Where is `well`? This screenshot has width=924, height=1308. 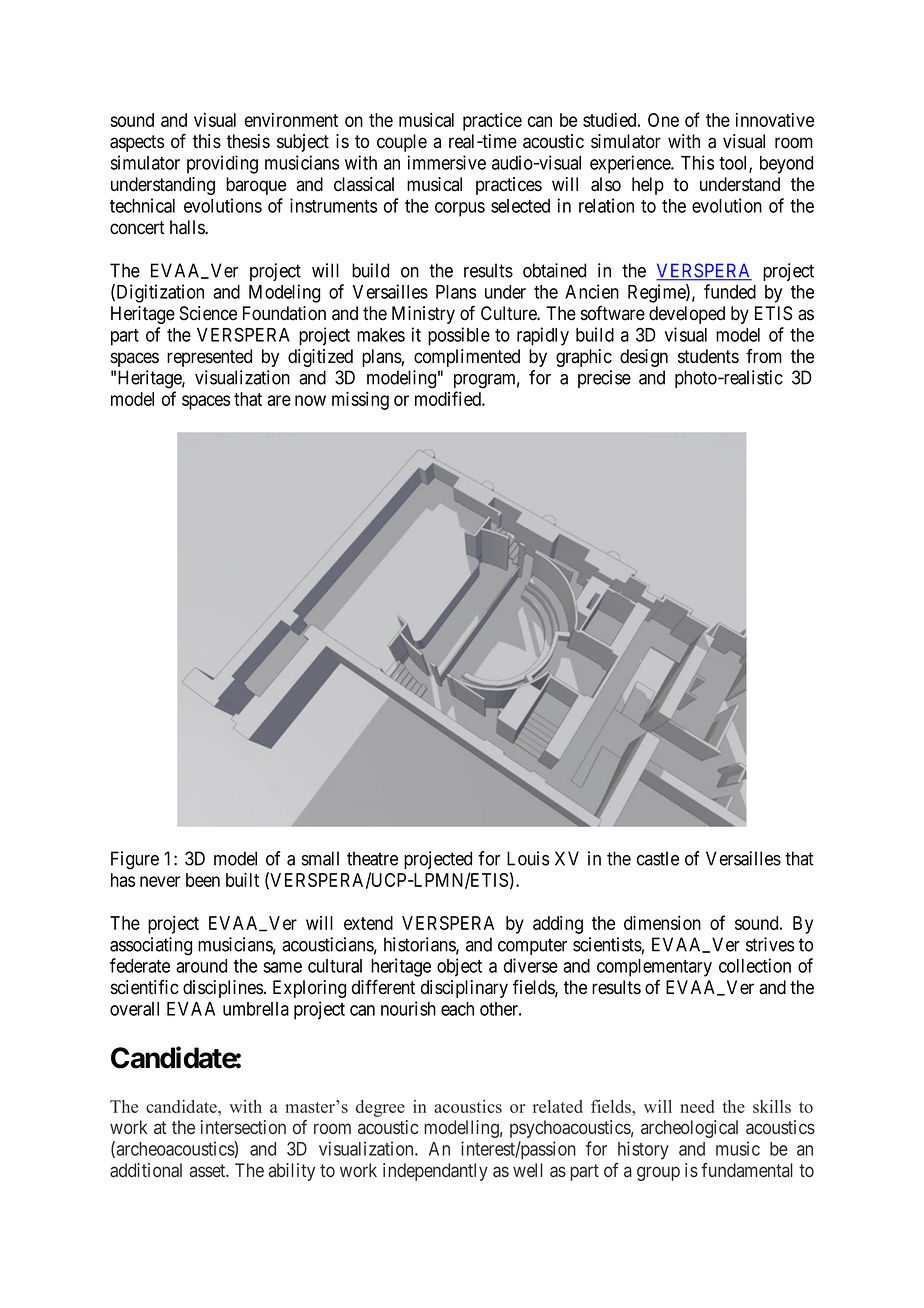
well is located at coordinates (528, 1170).
